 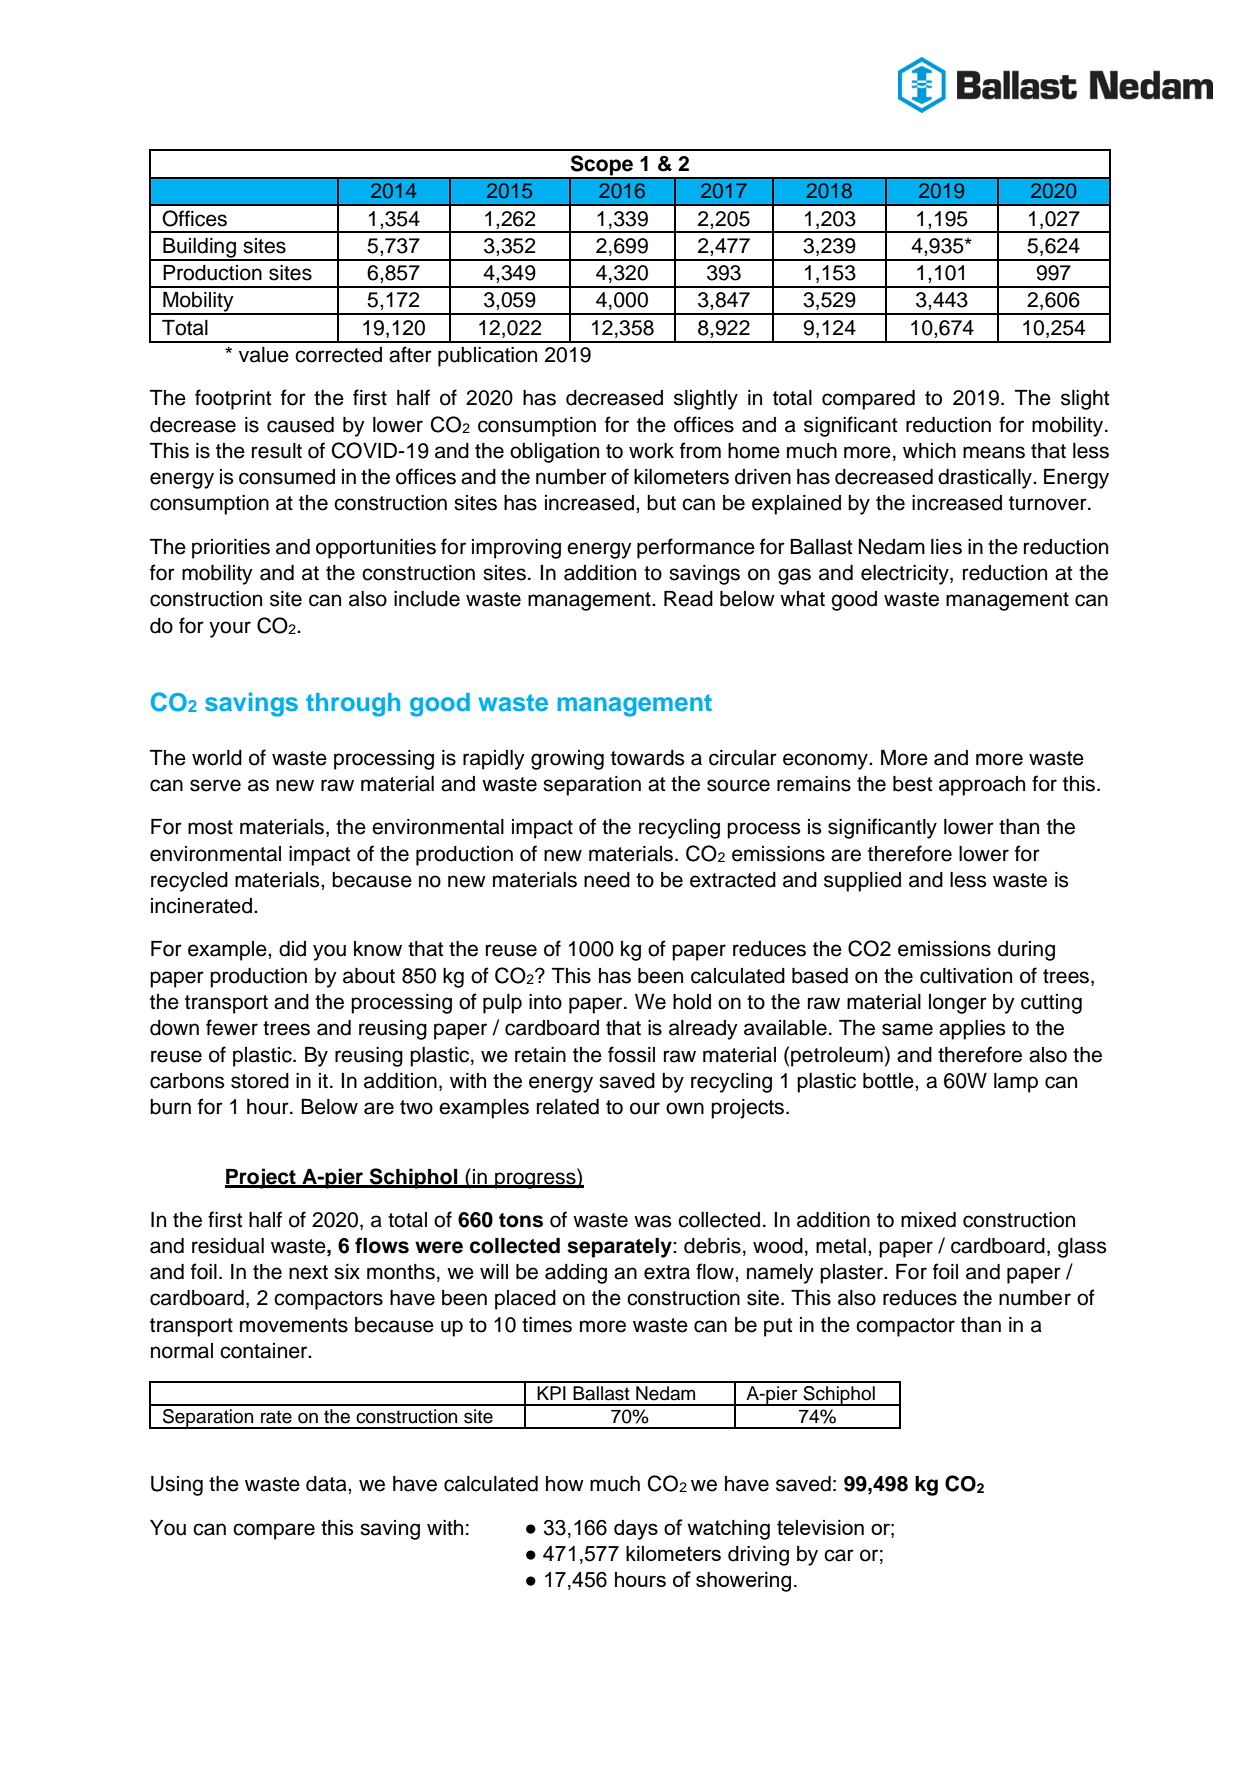 I want to click on means, so click(x=994, y=452).
